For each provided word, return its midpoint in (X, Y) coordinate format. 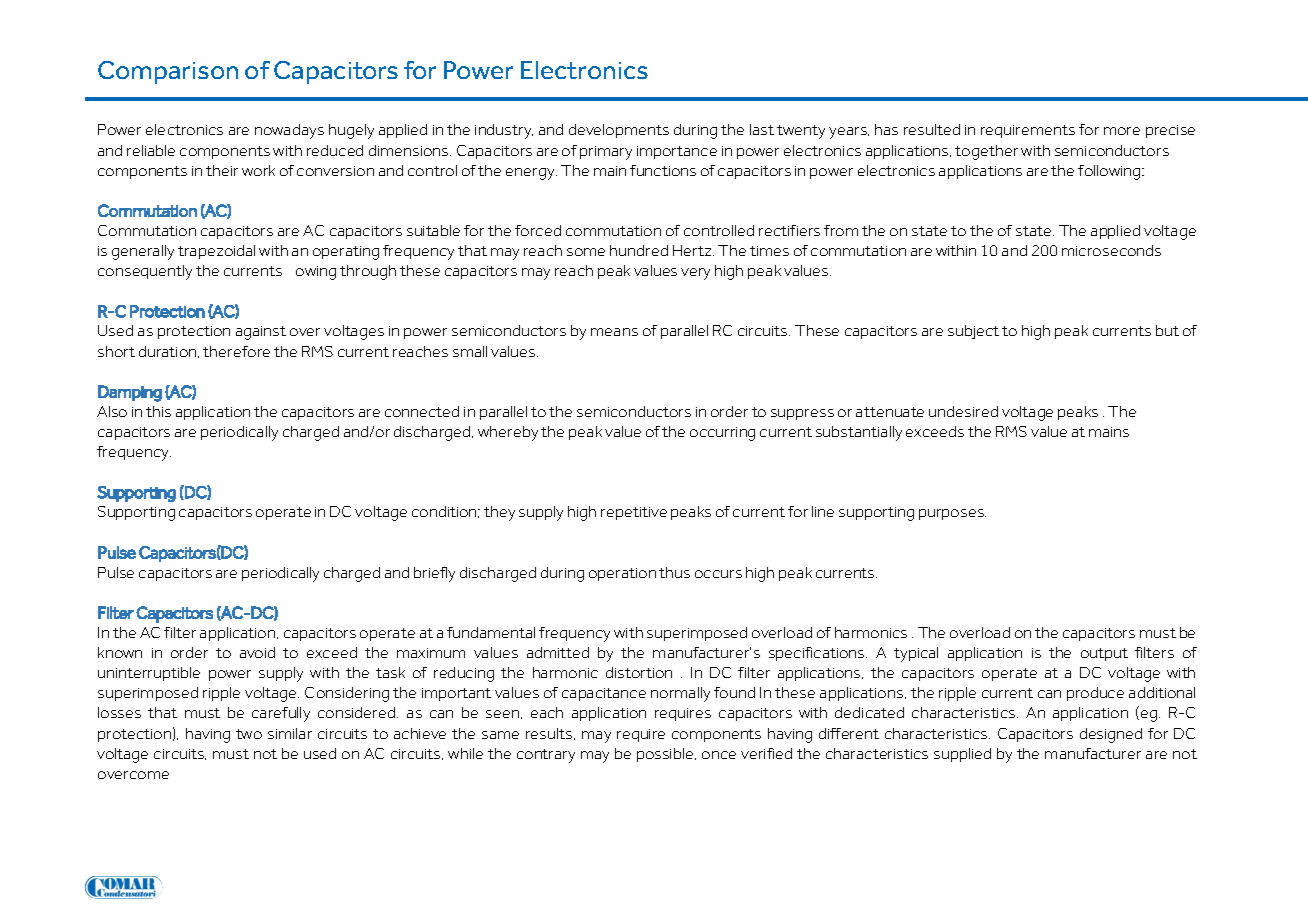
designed (1111, 735)
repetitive (634, 513)
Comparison (168, 72)
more (1122, 131)
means (614, 332)
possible (666, 755)
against (261, 333)
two (249, 734)
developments (619, 131)
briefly (434, 574)
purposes (952, 514)
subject (973, 332)
